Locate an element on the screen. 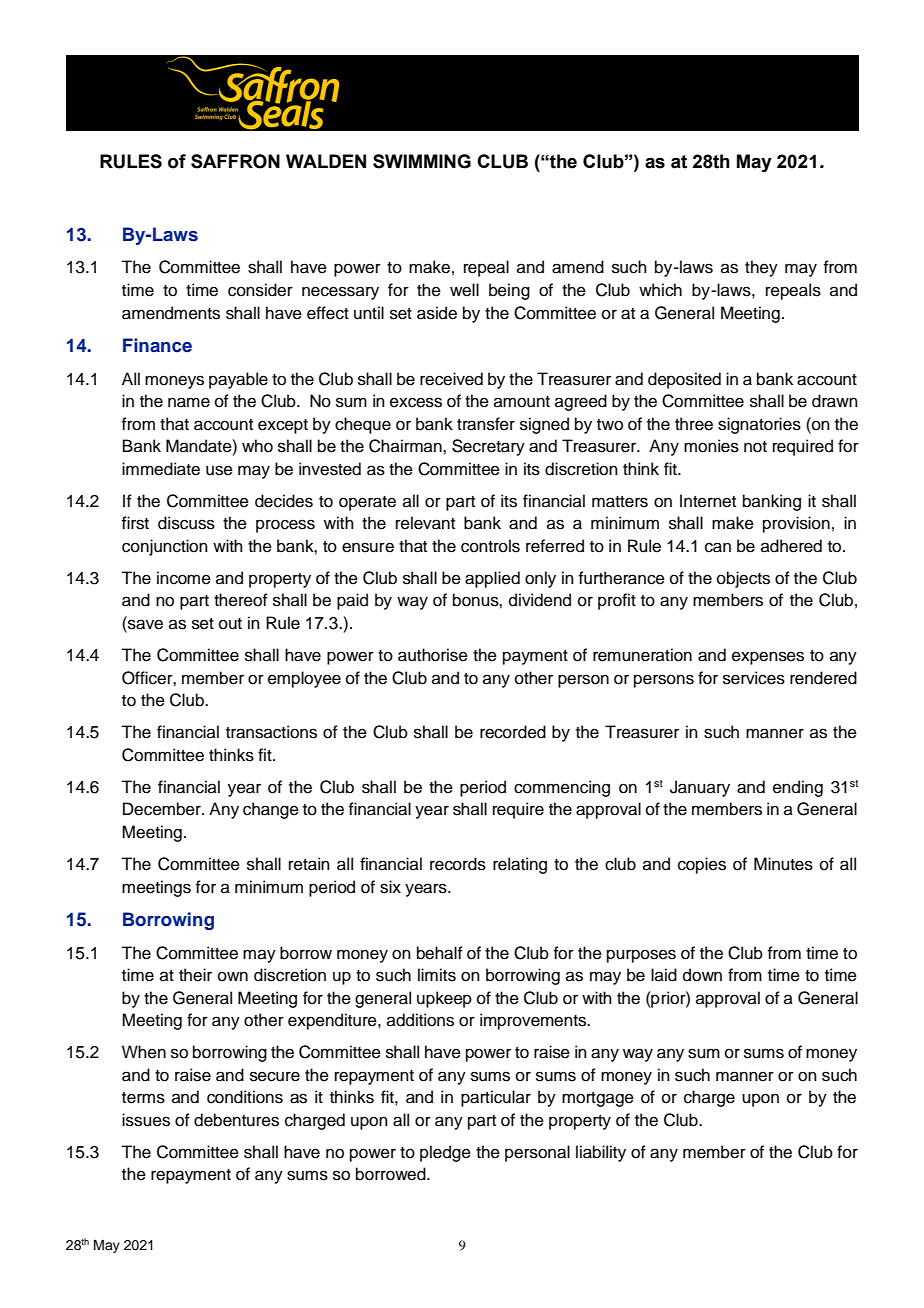 Image resolution: width=924 pixels, height=1308 pixels. SWIMMING is located at coordinates (422, 161).
